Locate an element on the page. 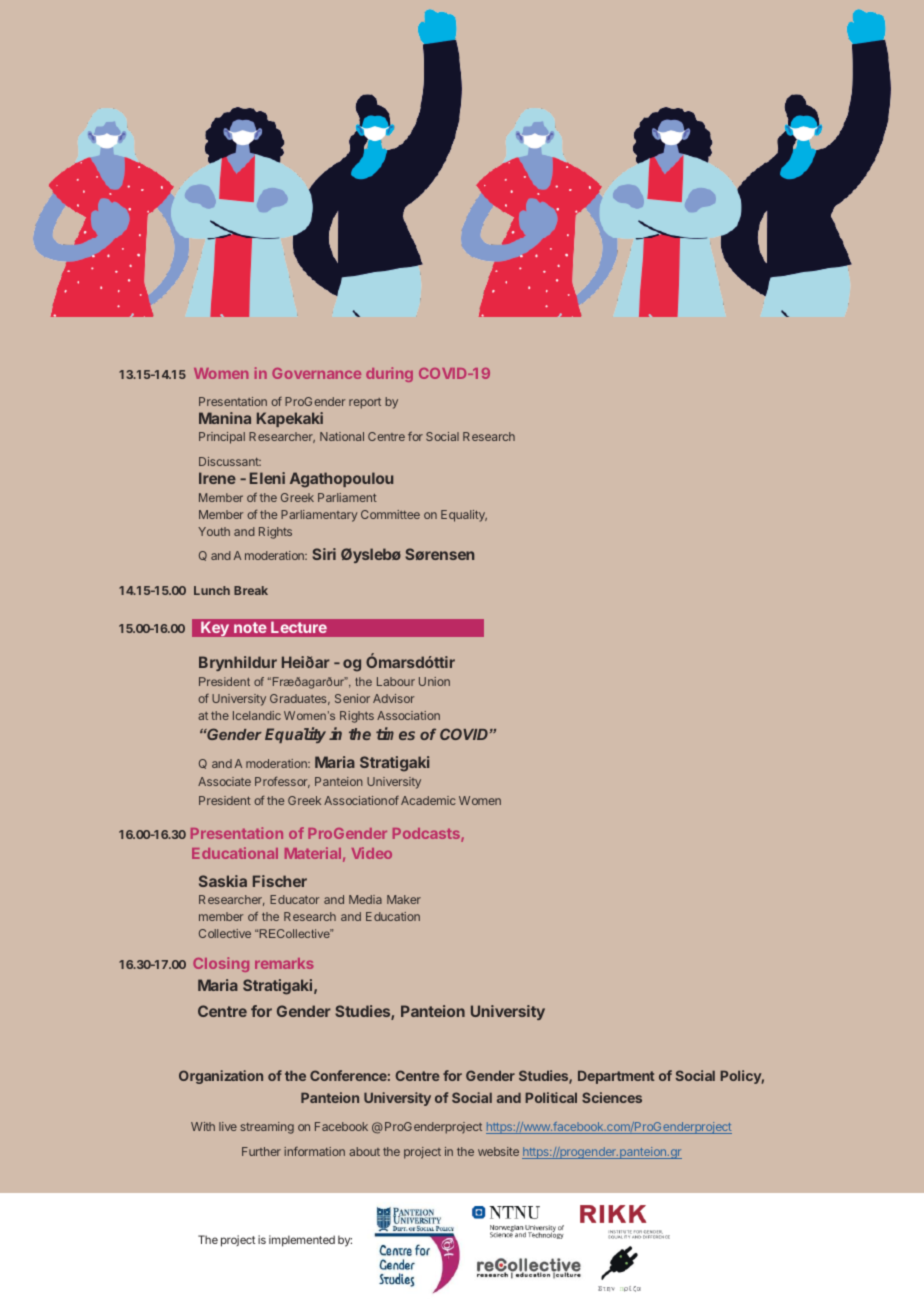  Academic is located at coordinates (428, 800).
